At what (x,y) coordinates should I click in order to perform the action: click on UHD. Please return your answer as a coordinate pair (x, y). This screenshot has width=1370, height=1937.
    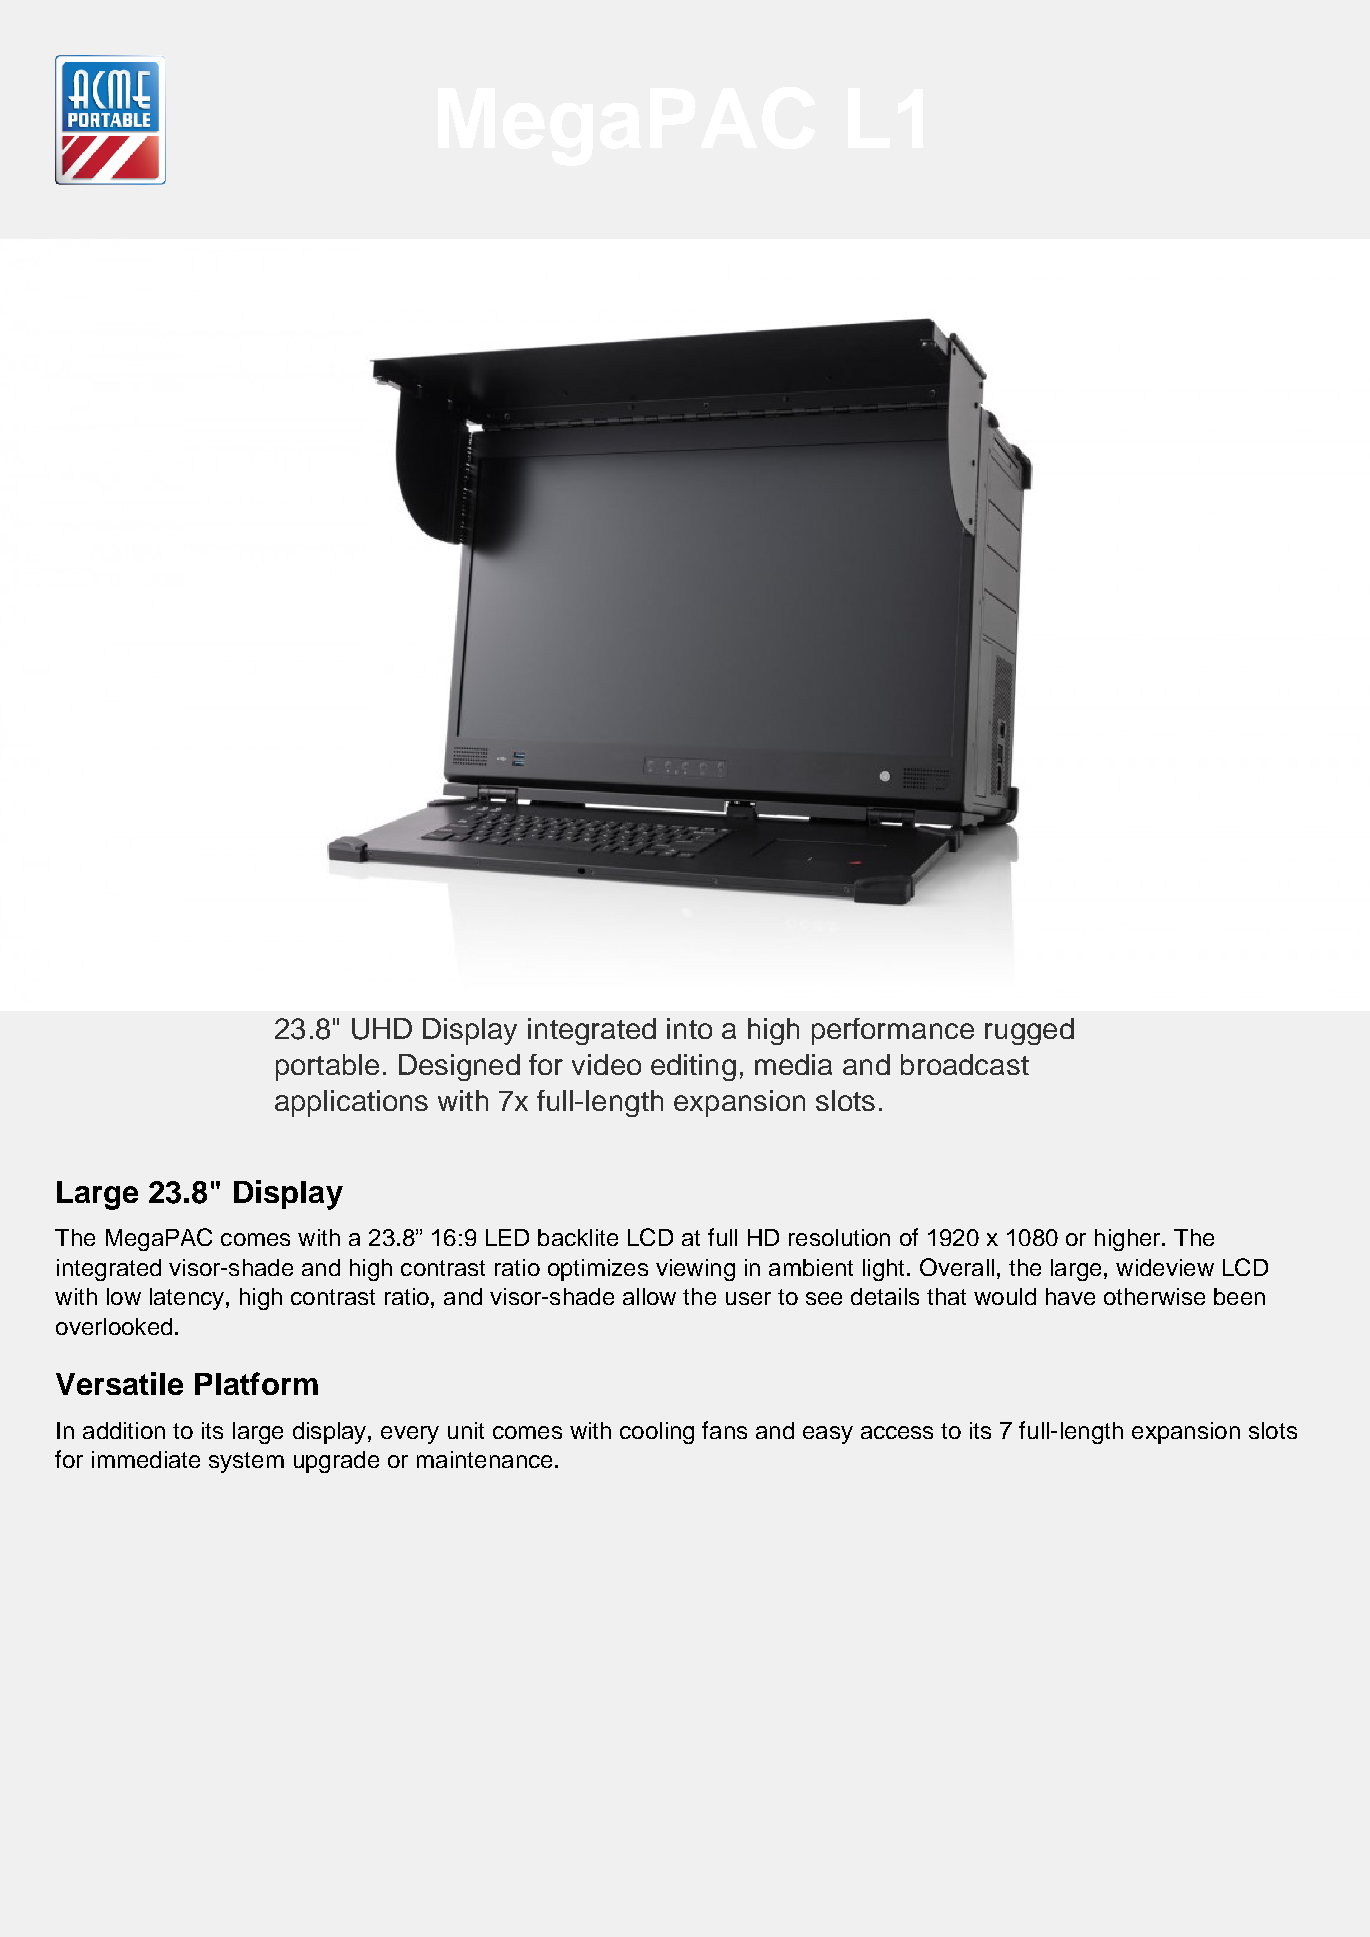
    Looking at the image, I should click on (382, 1029).
